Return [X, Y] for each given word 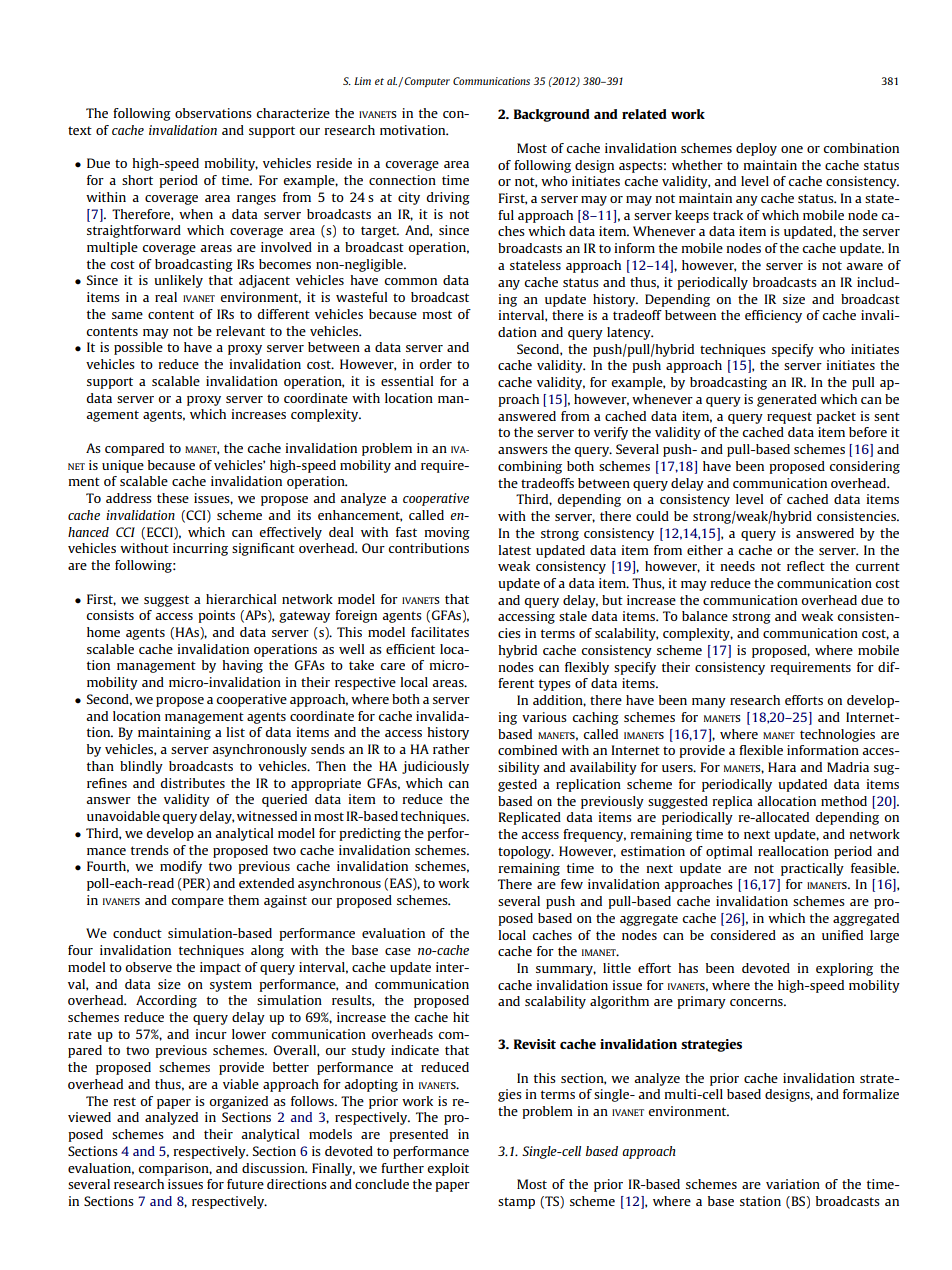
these [173, 498]
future [245, 1184]
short [137, 180]
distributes [192, 783]
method [844, 801]
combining [530, 467]
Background [552, 115]
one [792, 149]
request [789, 418]
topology [526, 852]
